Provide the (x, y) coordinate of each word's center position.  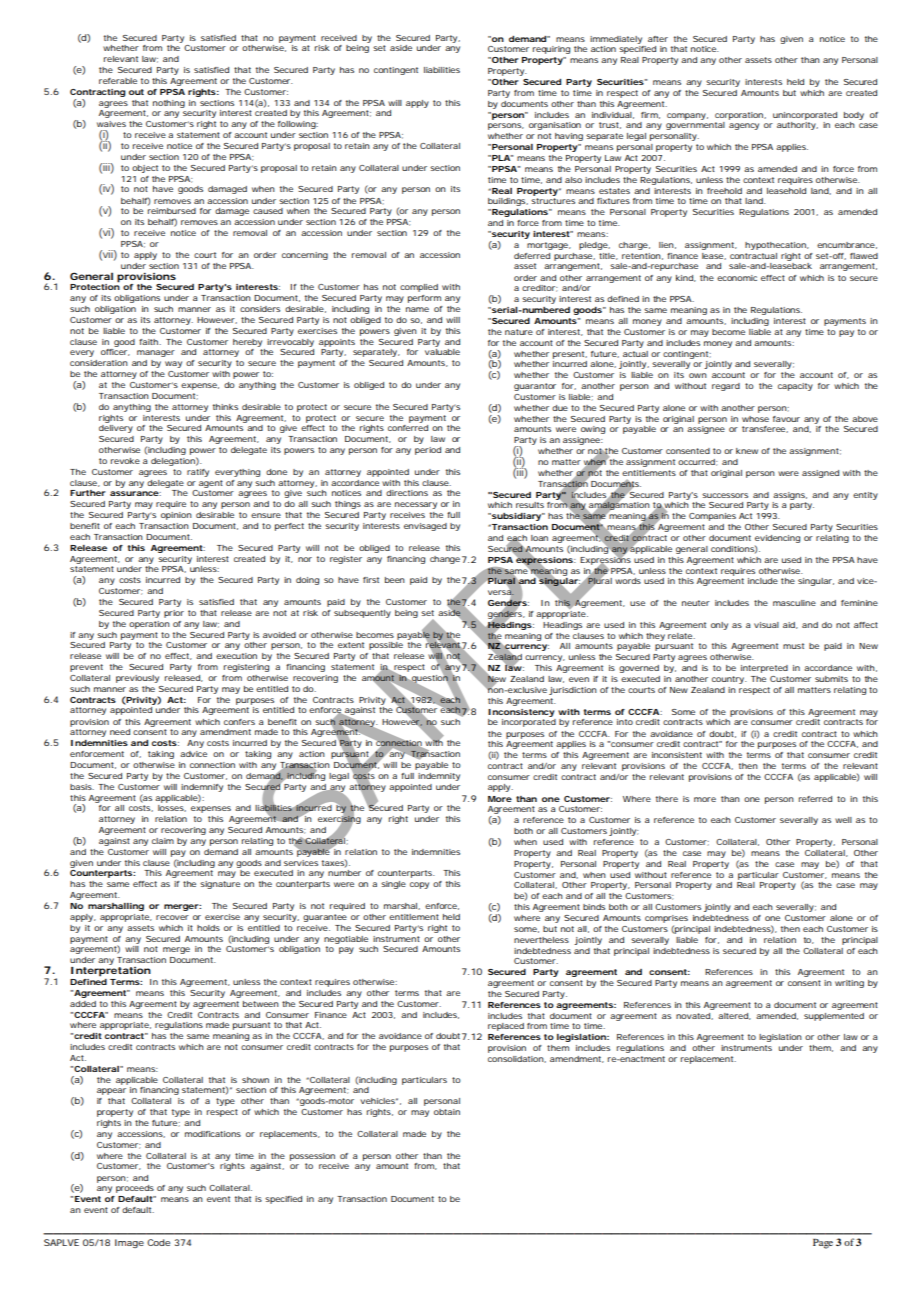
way (173, 364)
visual (766, 625)
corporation (740, 116)
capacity (795, 387)
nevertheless (541, 940)
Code (158, 1242)
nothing (169, 104)
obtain (447, 1112)
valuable (442, 352)
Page (823, 1244)
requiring (551, 50)
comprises (666, 919)
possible (386, 646)
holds (208, 928)
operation (149, 625)
